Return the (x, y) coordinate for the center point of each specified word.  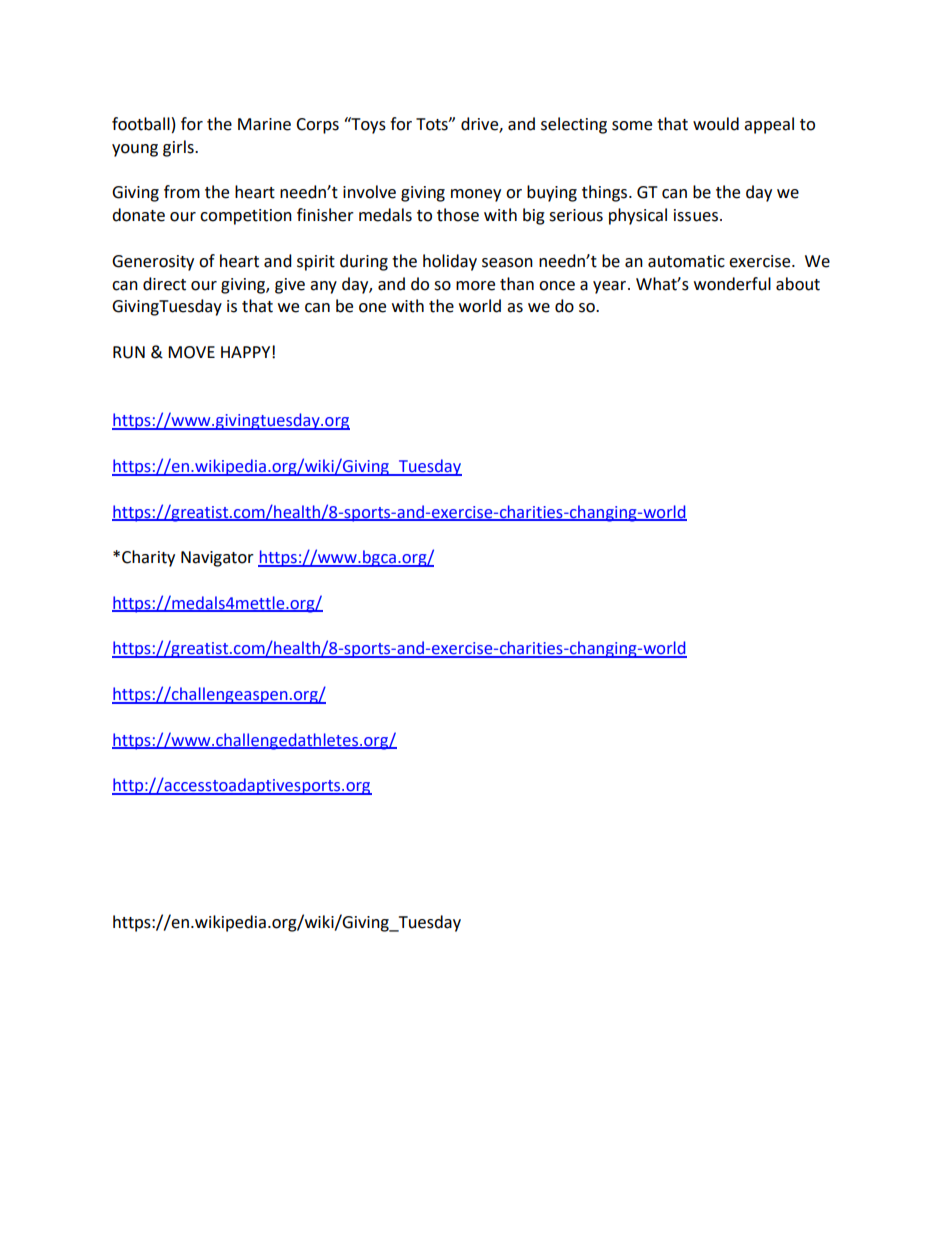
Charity (148, 558)
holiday (450, 262)
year (611, 287)
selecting (574, 125)
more (475, 286)
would (716, 124)
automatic (686, 261)
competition (246, 217)
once (557, 286)
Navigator (217, 559)
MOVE (191, 352)
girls (179, 148)
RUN (129, 352)
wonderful (732, 284)
